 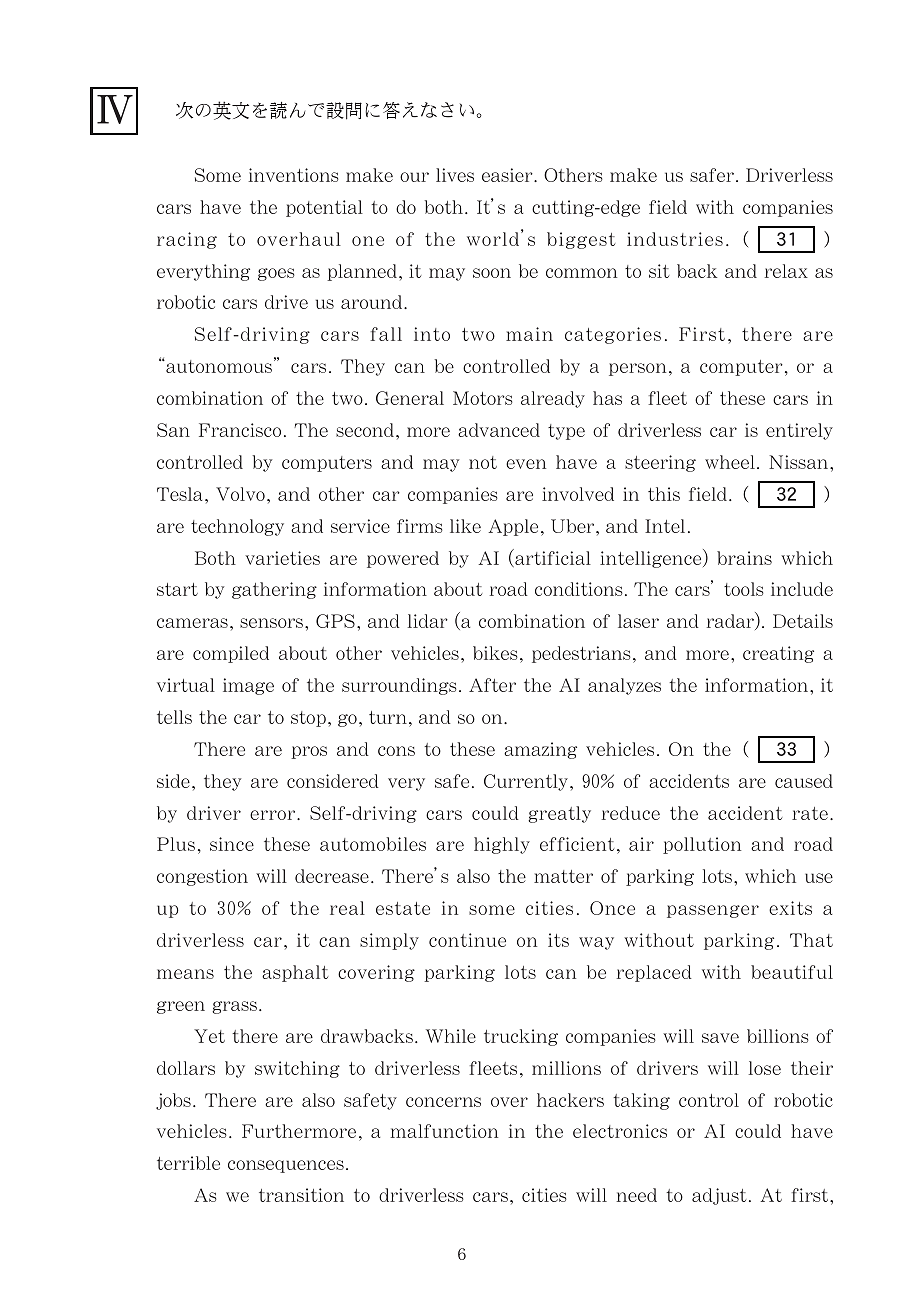 What do you see at coordinates (499, 430) in the document?
I see `advanced` at bounding box center [499, 430].
